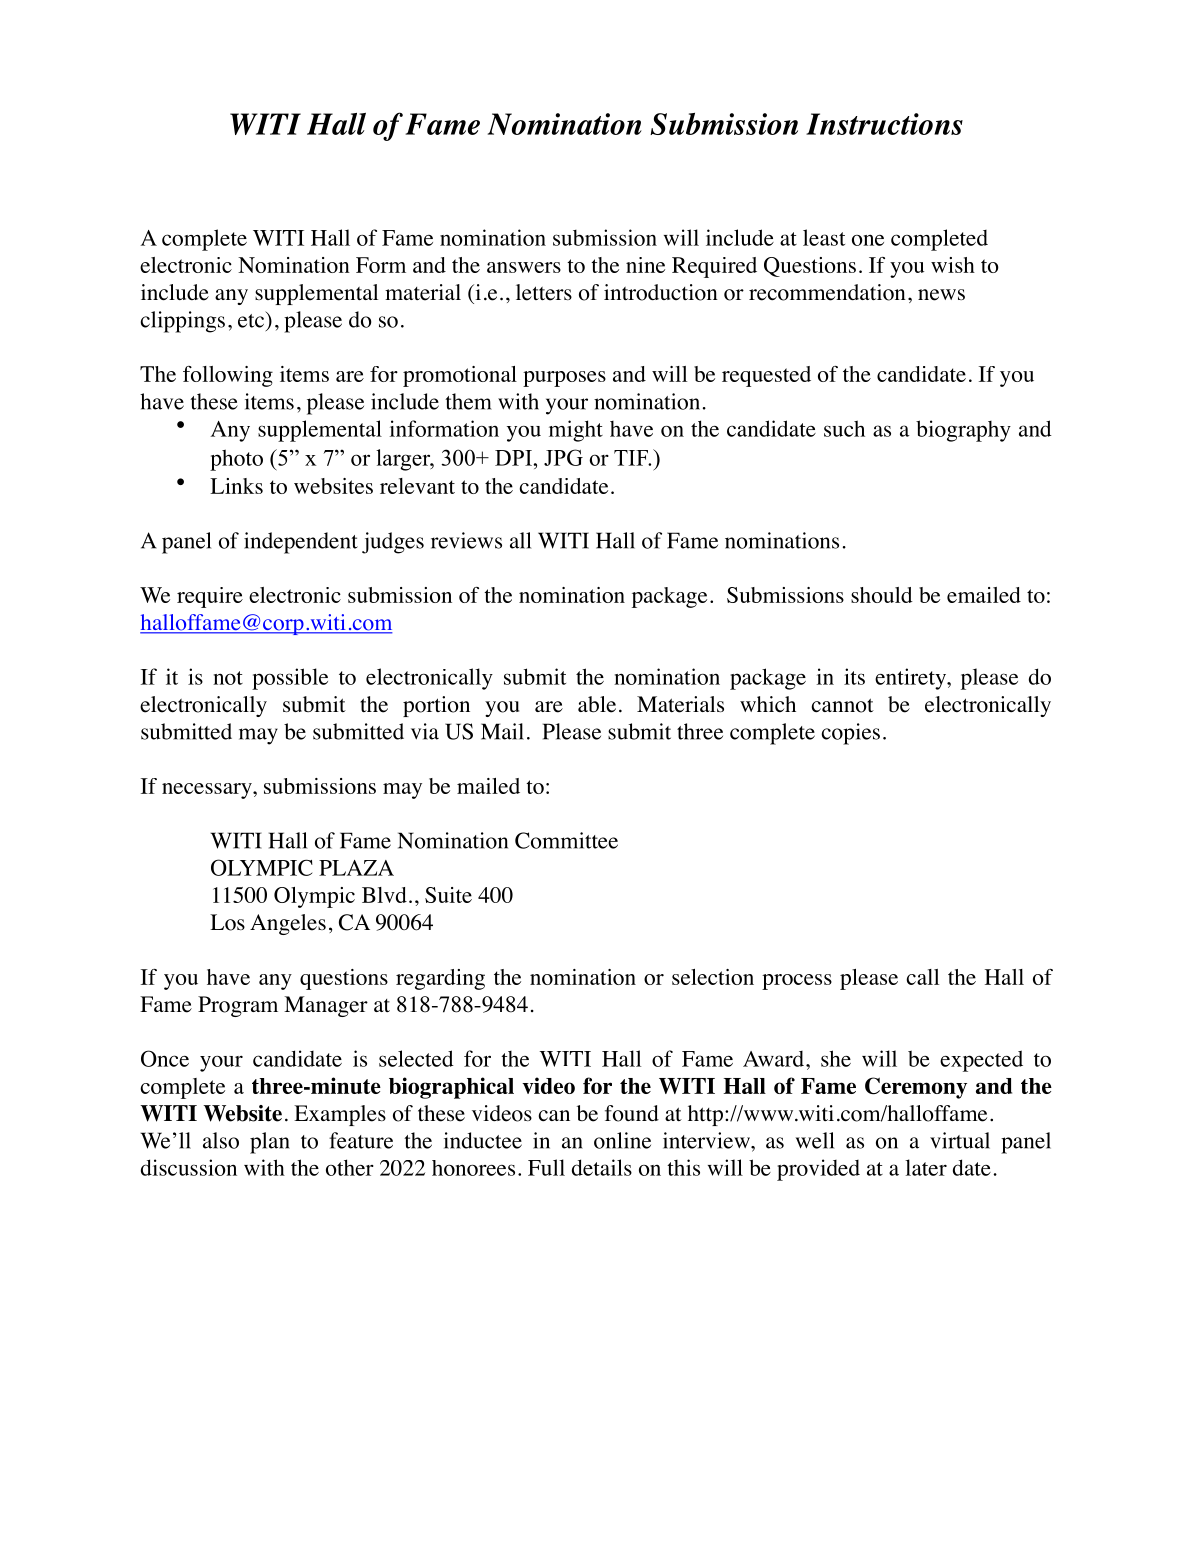 The width and height of the page is (1192, 1543). What do you see at coordinates (290, 679) in the page?
I see `possible` at bounding box center [290, 679].
